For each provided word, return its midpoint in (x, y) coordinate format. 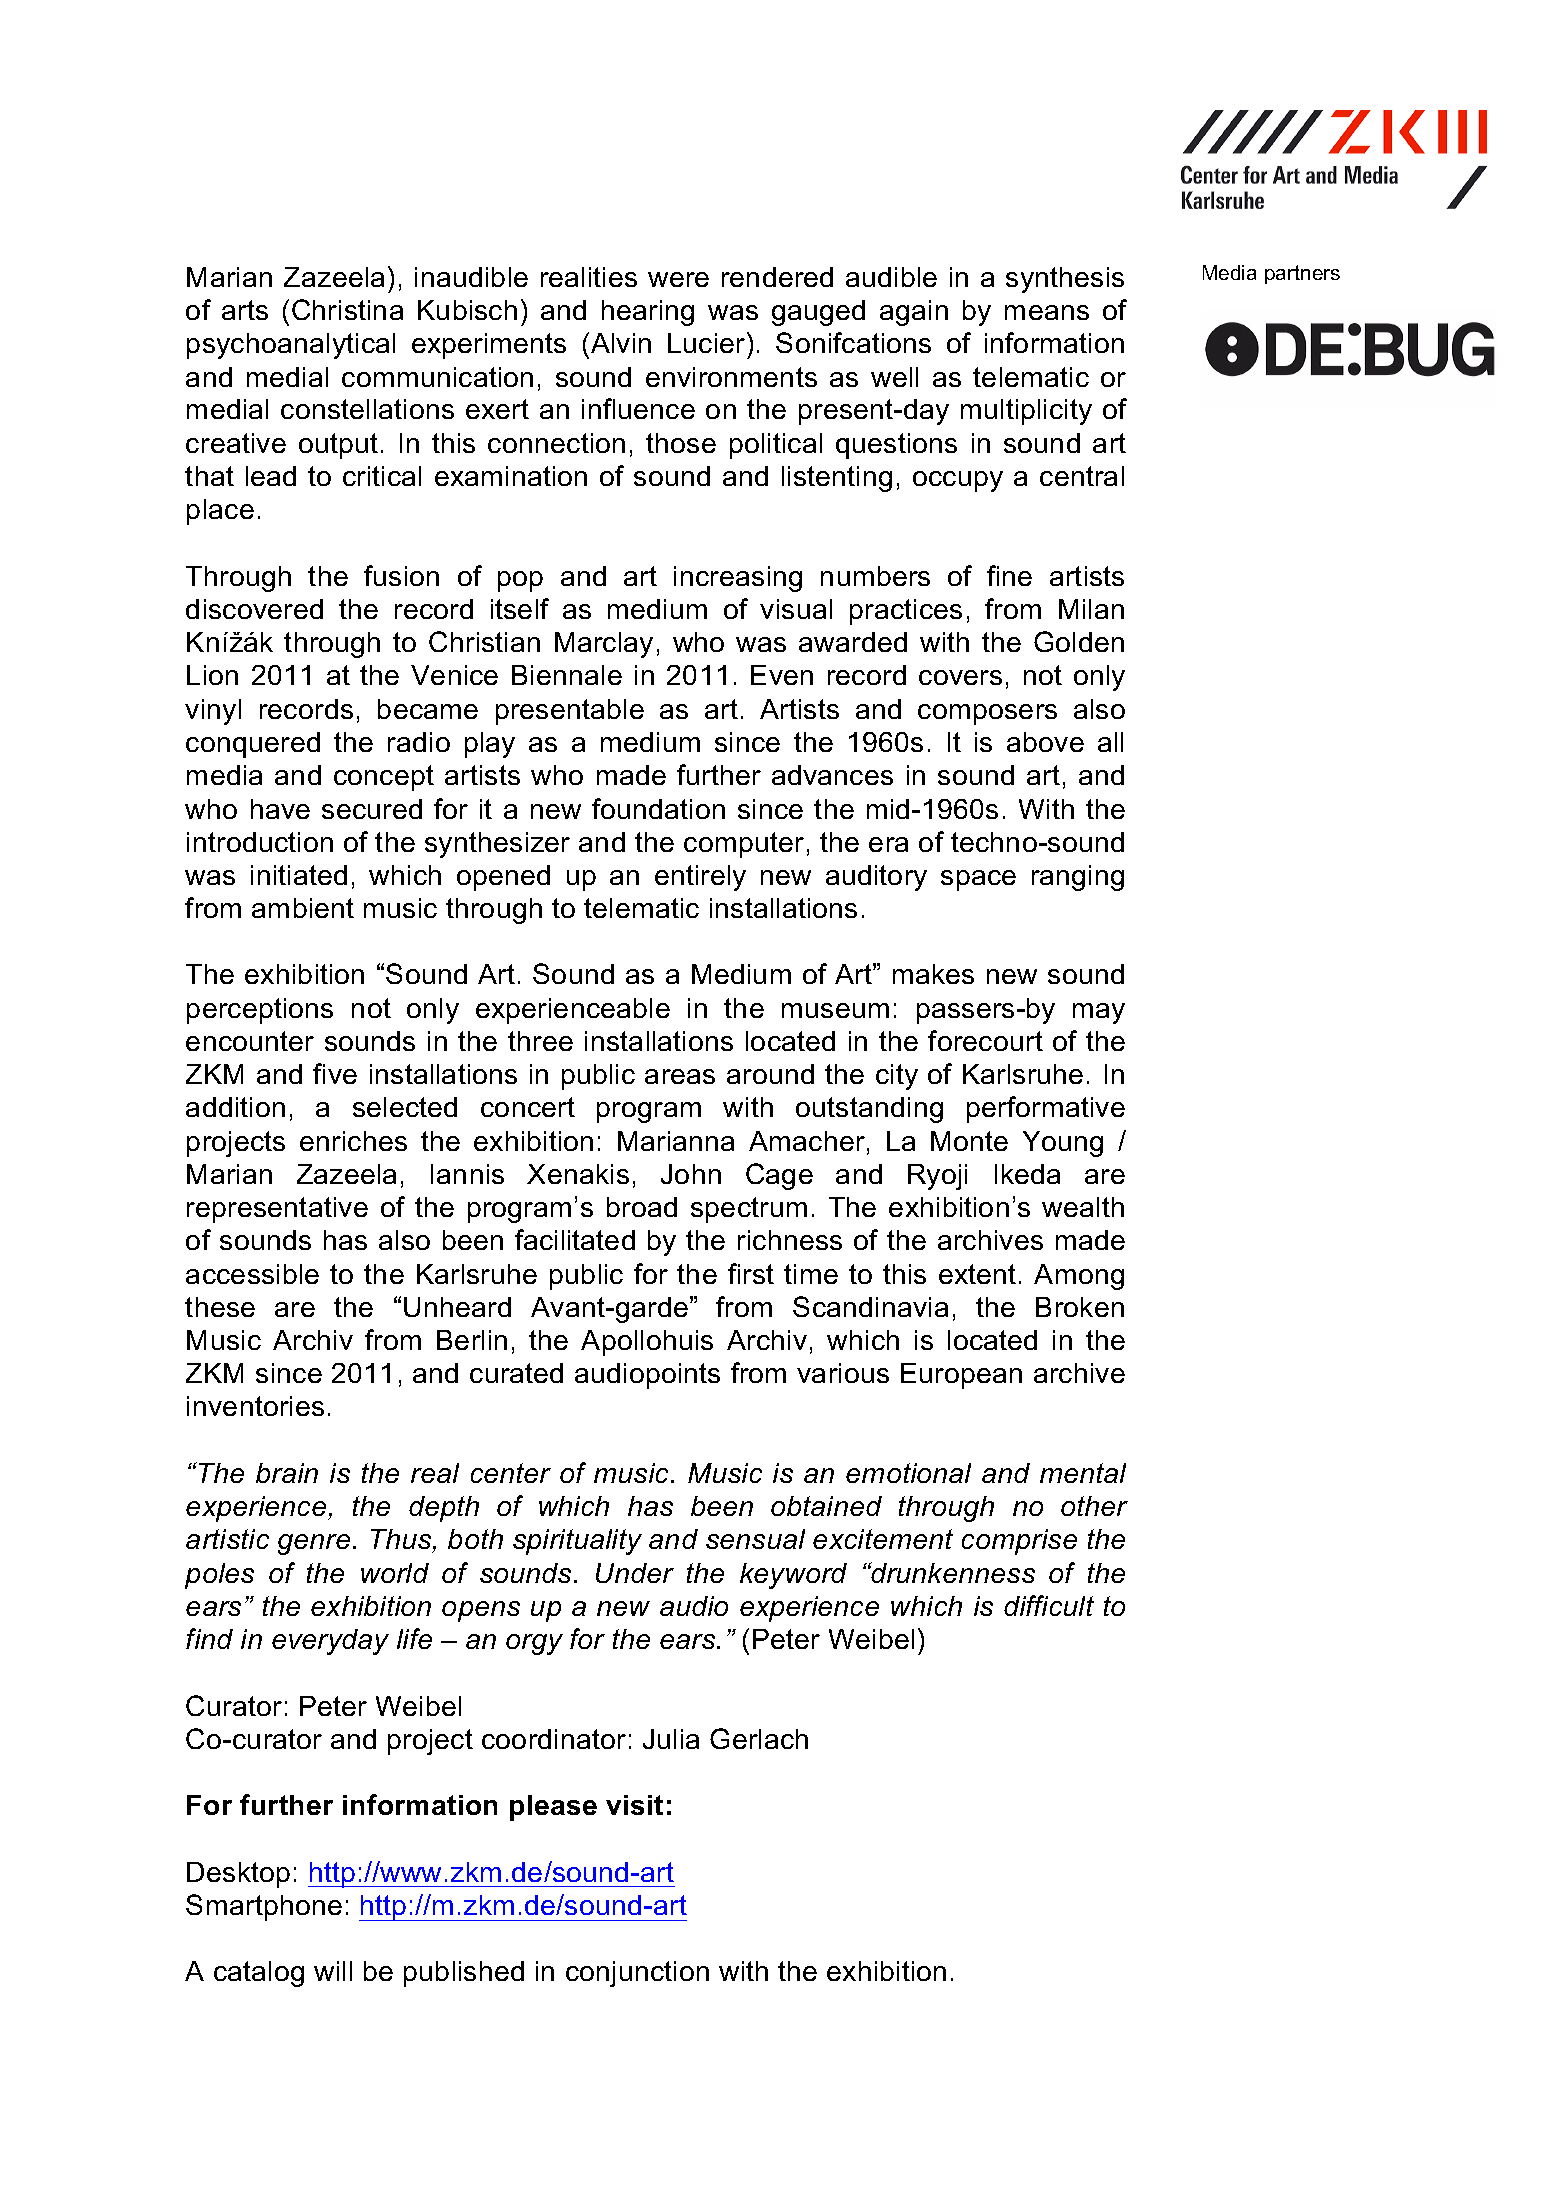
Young (1063, 1144)
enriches (353, 1141)
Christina (347, 309)
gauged (818, 313)
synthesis (1065, 280)
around (770, 1074)
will (333, 1971)
